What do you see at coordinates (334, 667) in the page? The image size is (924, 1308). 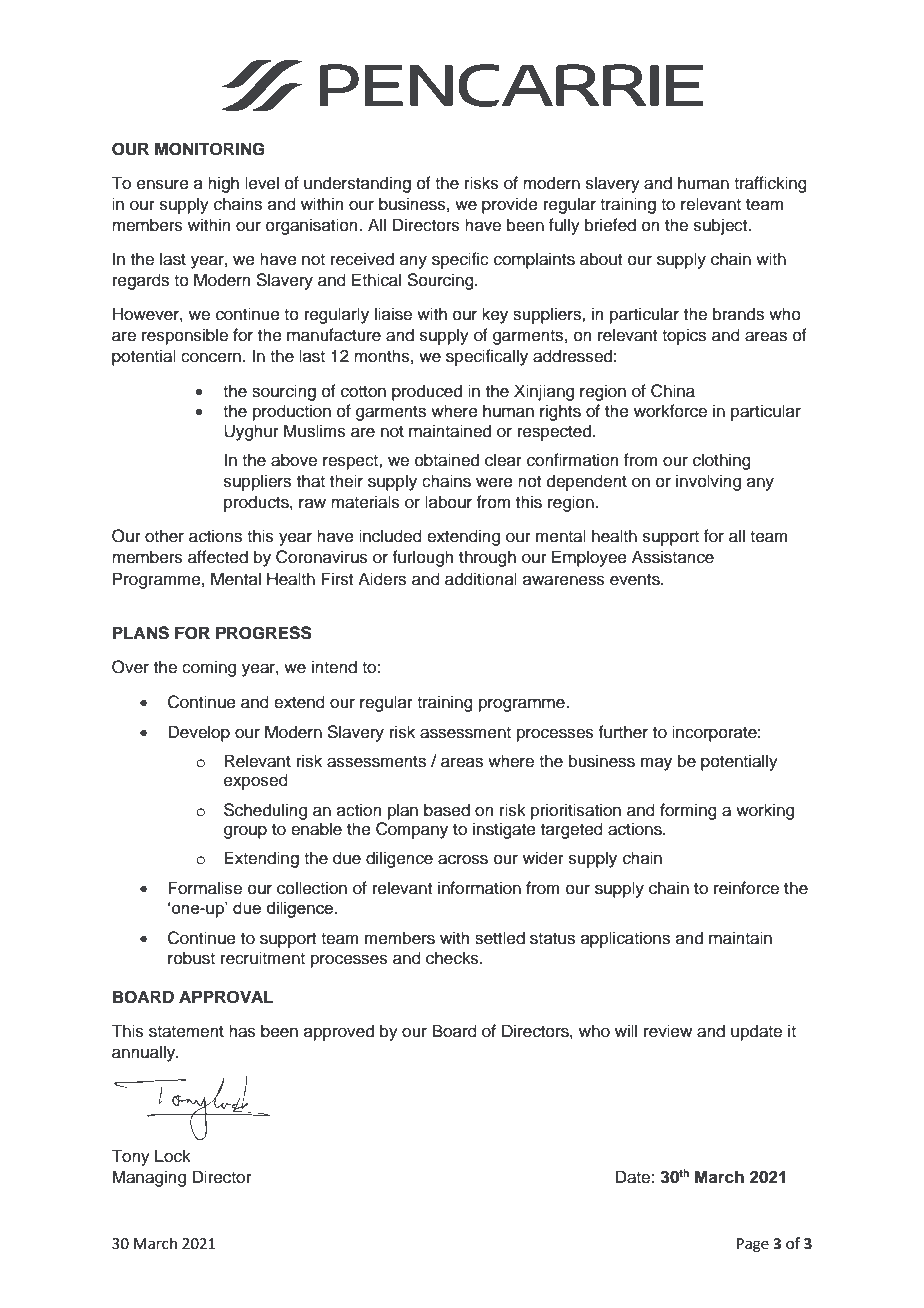 I see `intend` at bounding box center [334, 667].
